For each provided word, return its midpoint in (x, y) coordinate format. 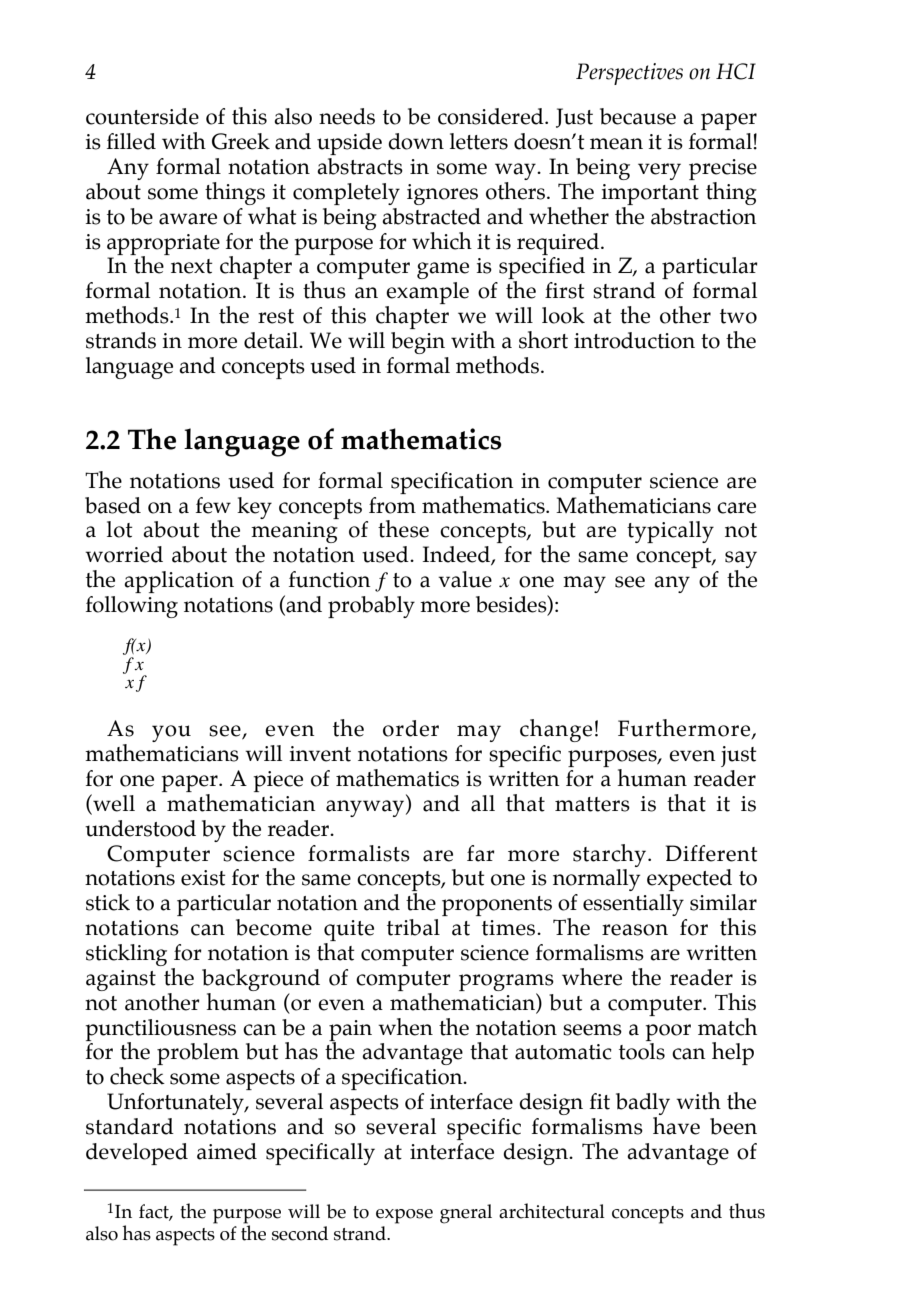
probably (371, 607)
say (741, 561)
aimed (227, 1151)
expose (404, 1216)
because (638, 116)
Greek (241, 141)
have (676, 1126)
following (132, 607)
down (416, 141)
